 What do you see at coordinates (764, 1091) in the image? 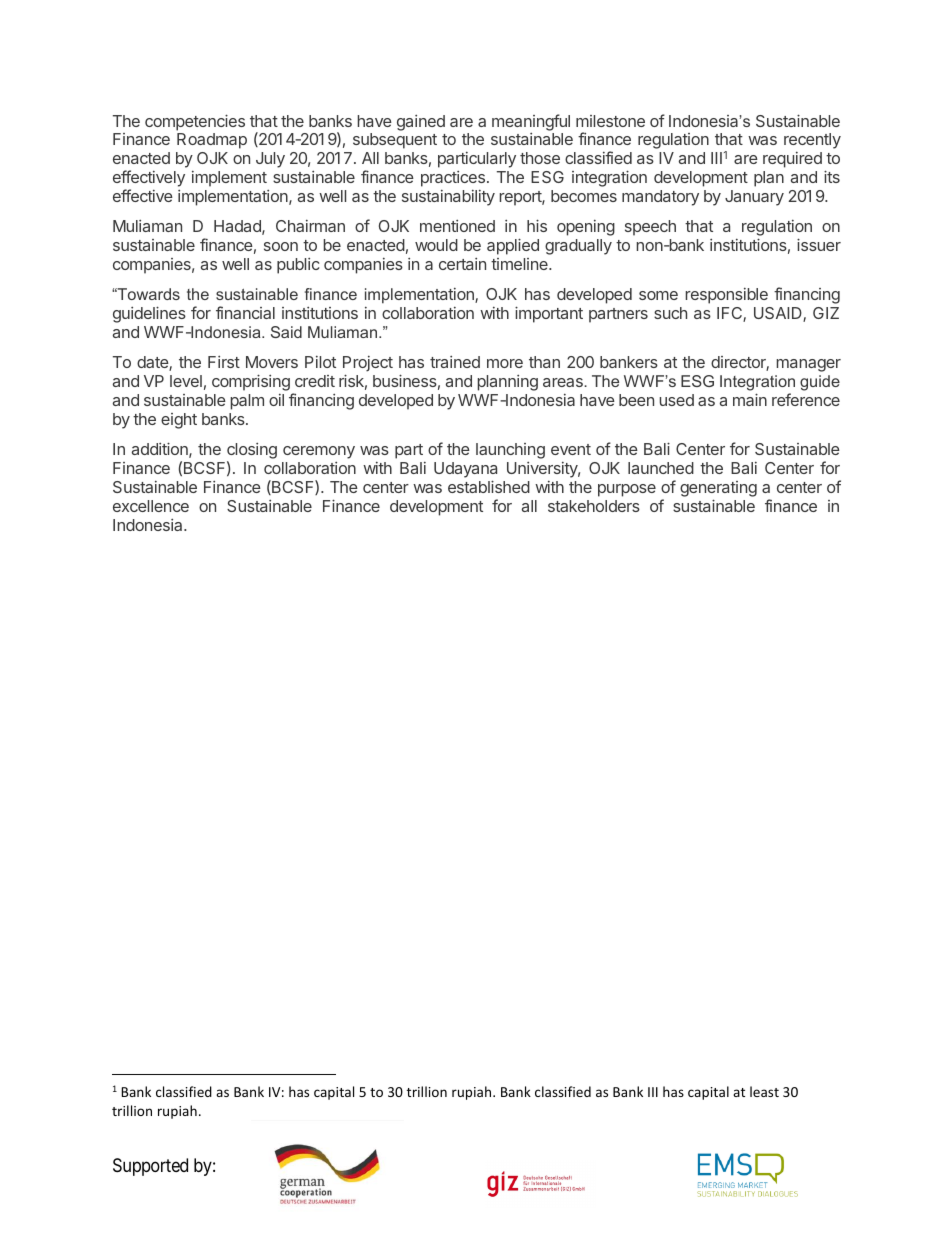
I see `least` at bounding box center [764, 1091].
